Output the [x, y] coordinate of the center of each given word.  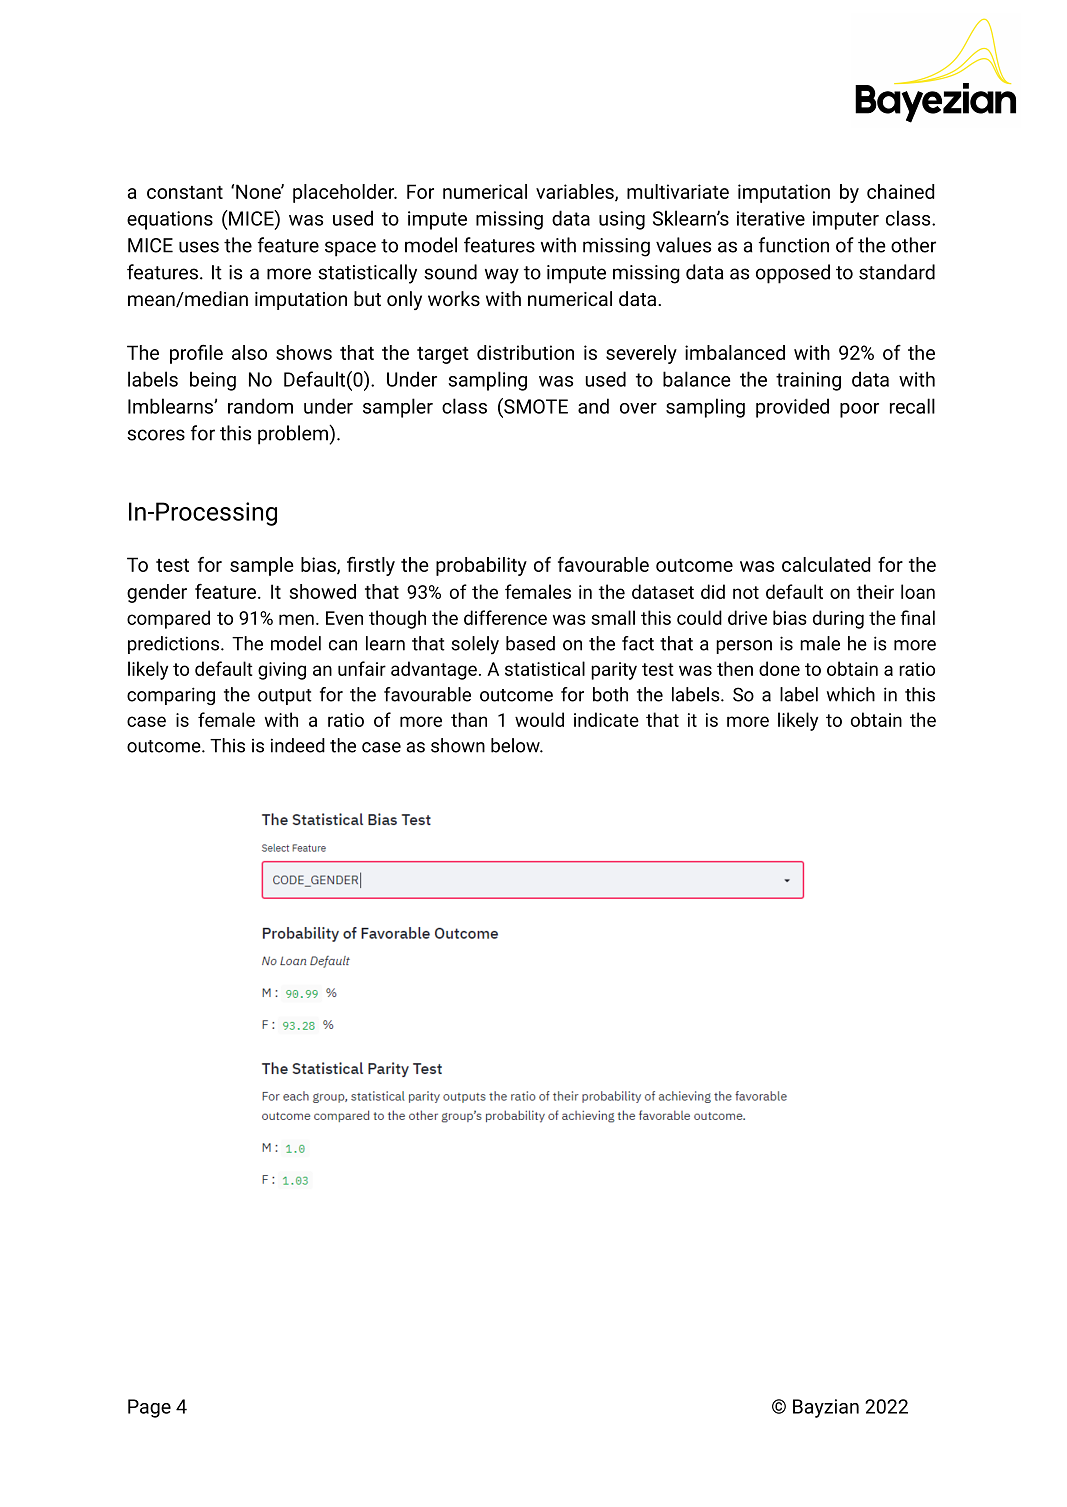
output [285, 697]
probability [481, 566]
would [539, 719]
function [794, 245]
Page [149, 1408]
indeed [298, 745]
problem [294, 435]
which [851, 694]
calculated [826, 564]
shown [458, 745]
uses [199, 247]
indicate [606, 719]
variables [576, 192]
